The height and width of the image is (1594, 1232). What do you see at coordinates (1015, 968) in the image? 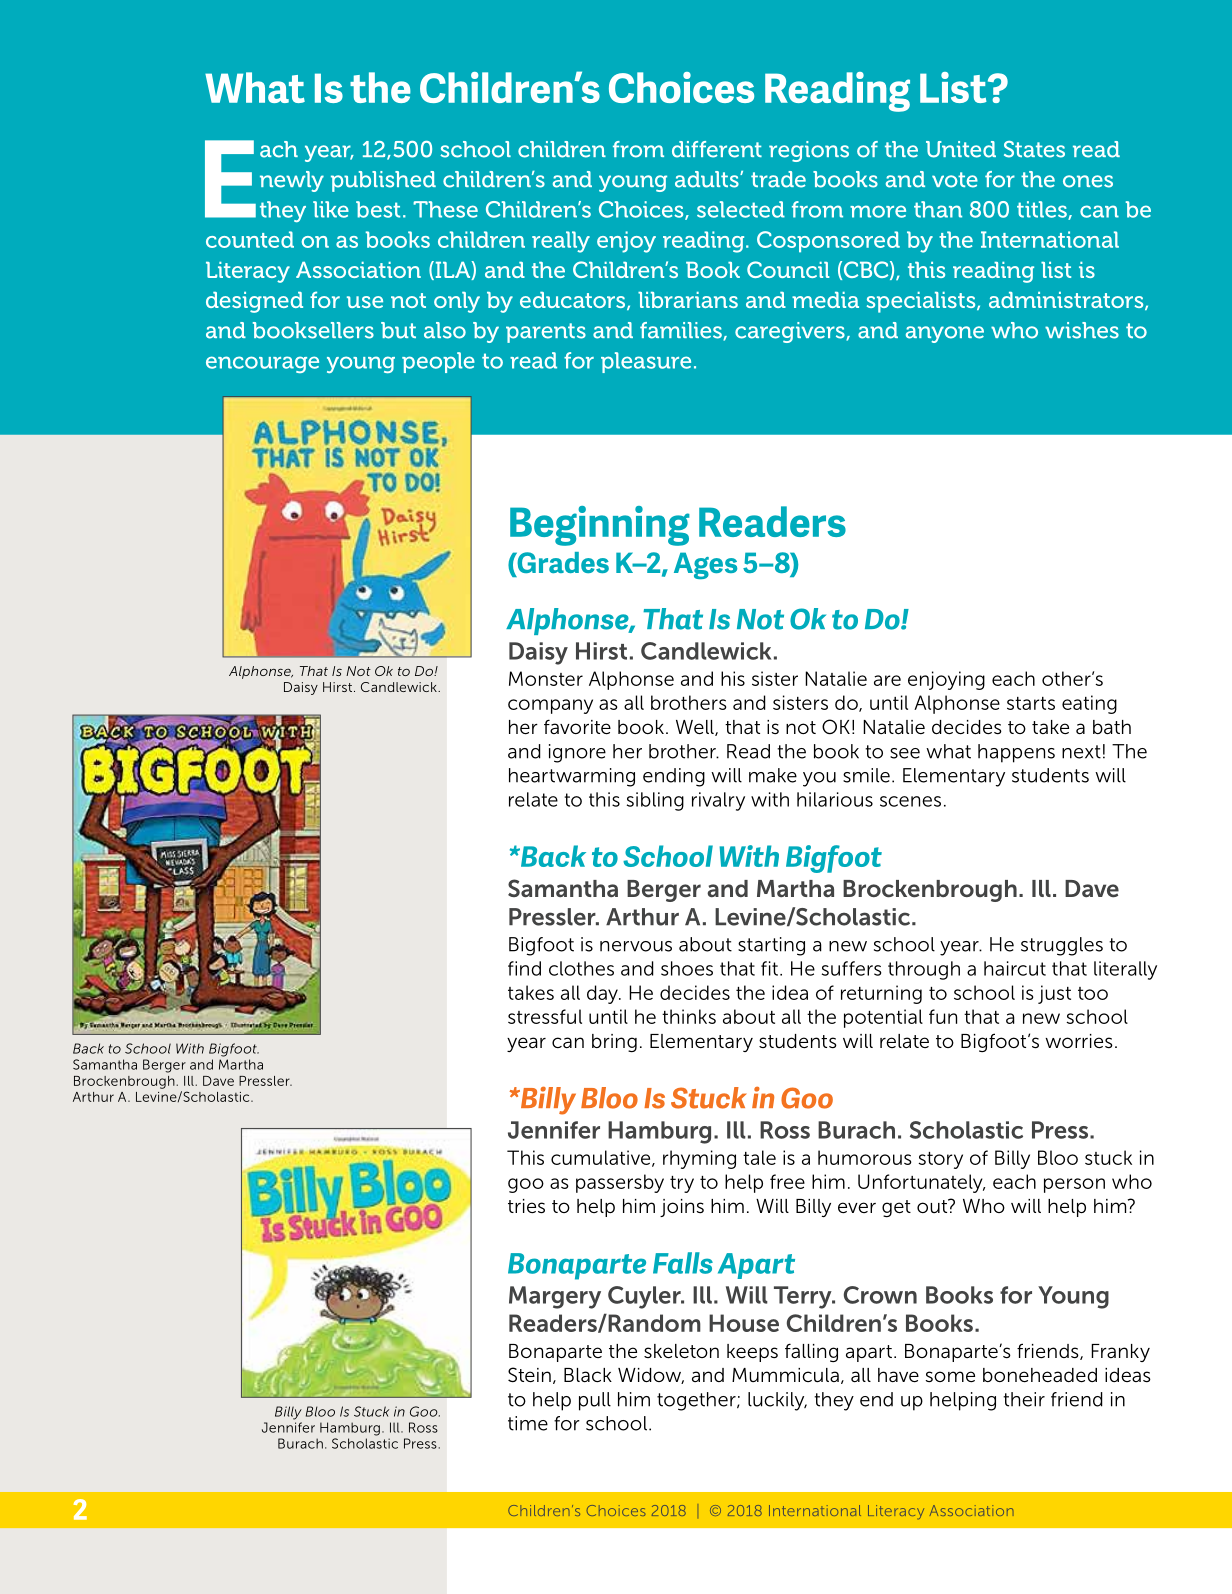
I see `haircut` at bounding box center [1015, 968].
